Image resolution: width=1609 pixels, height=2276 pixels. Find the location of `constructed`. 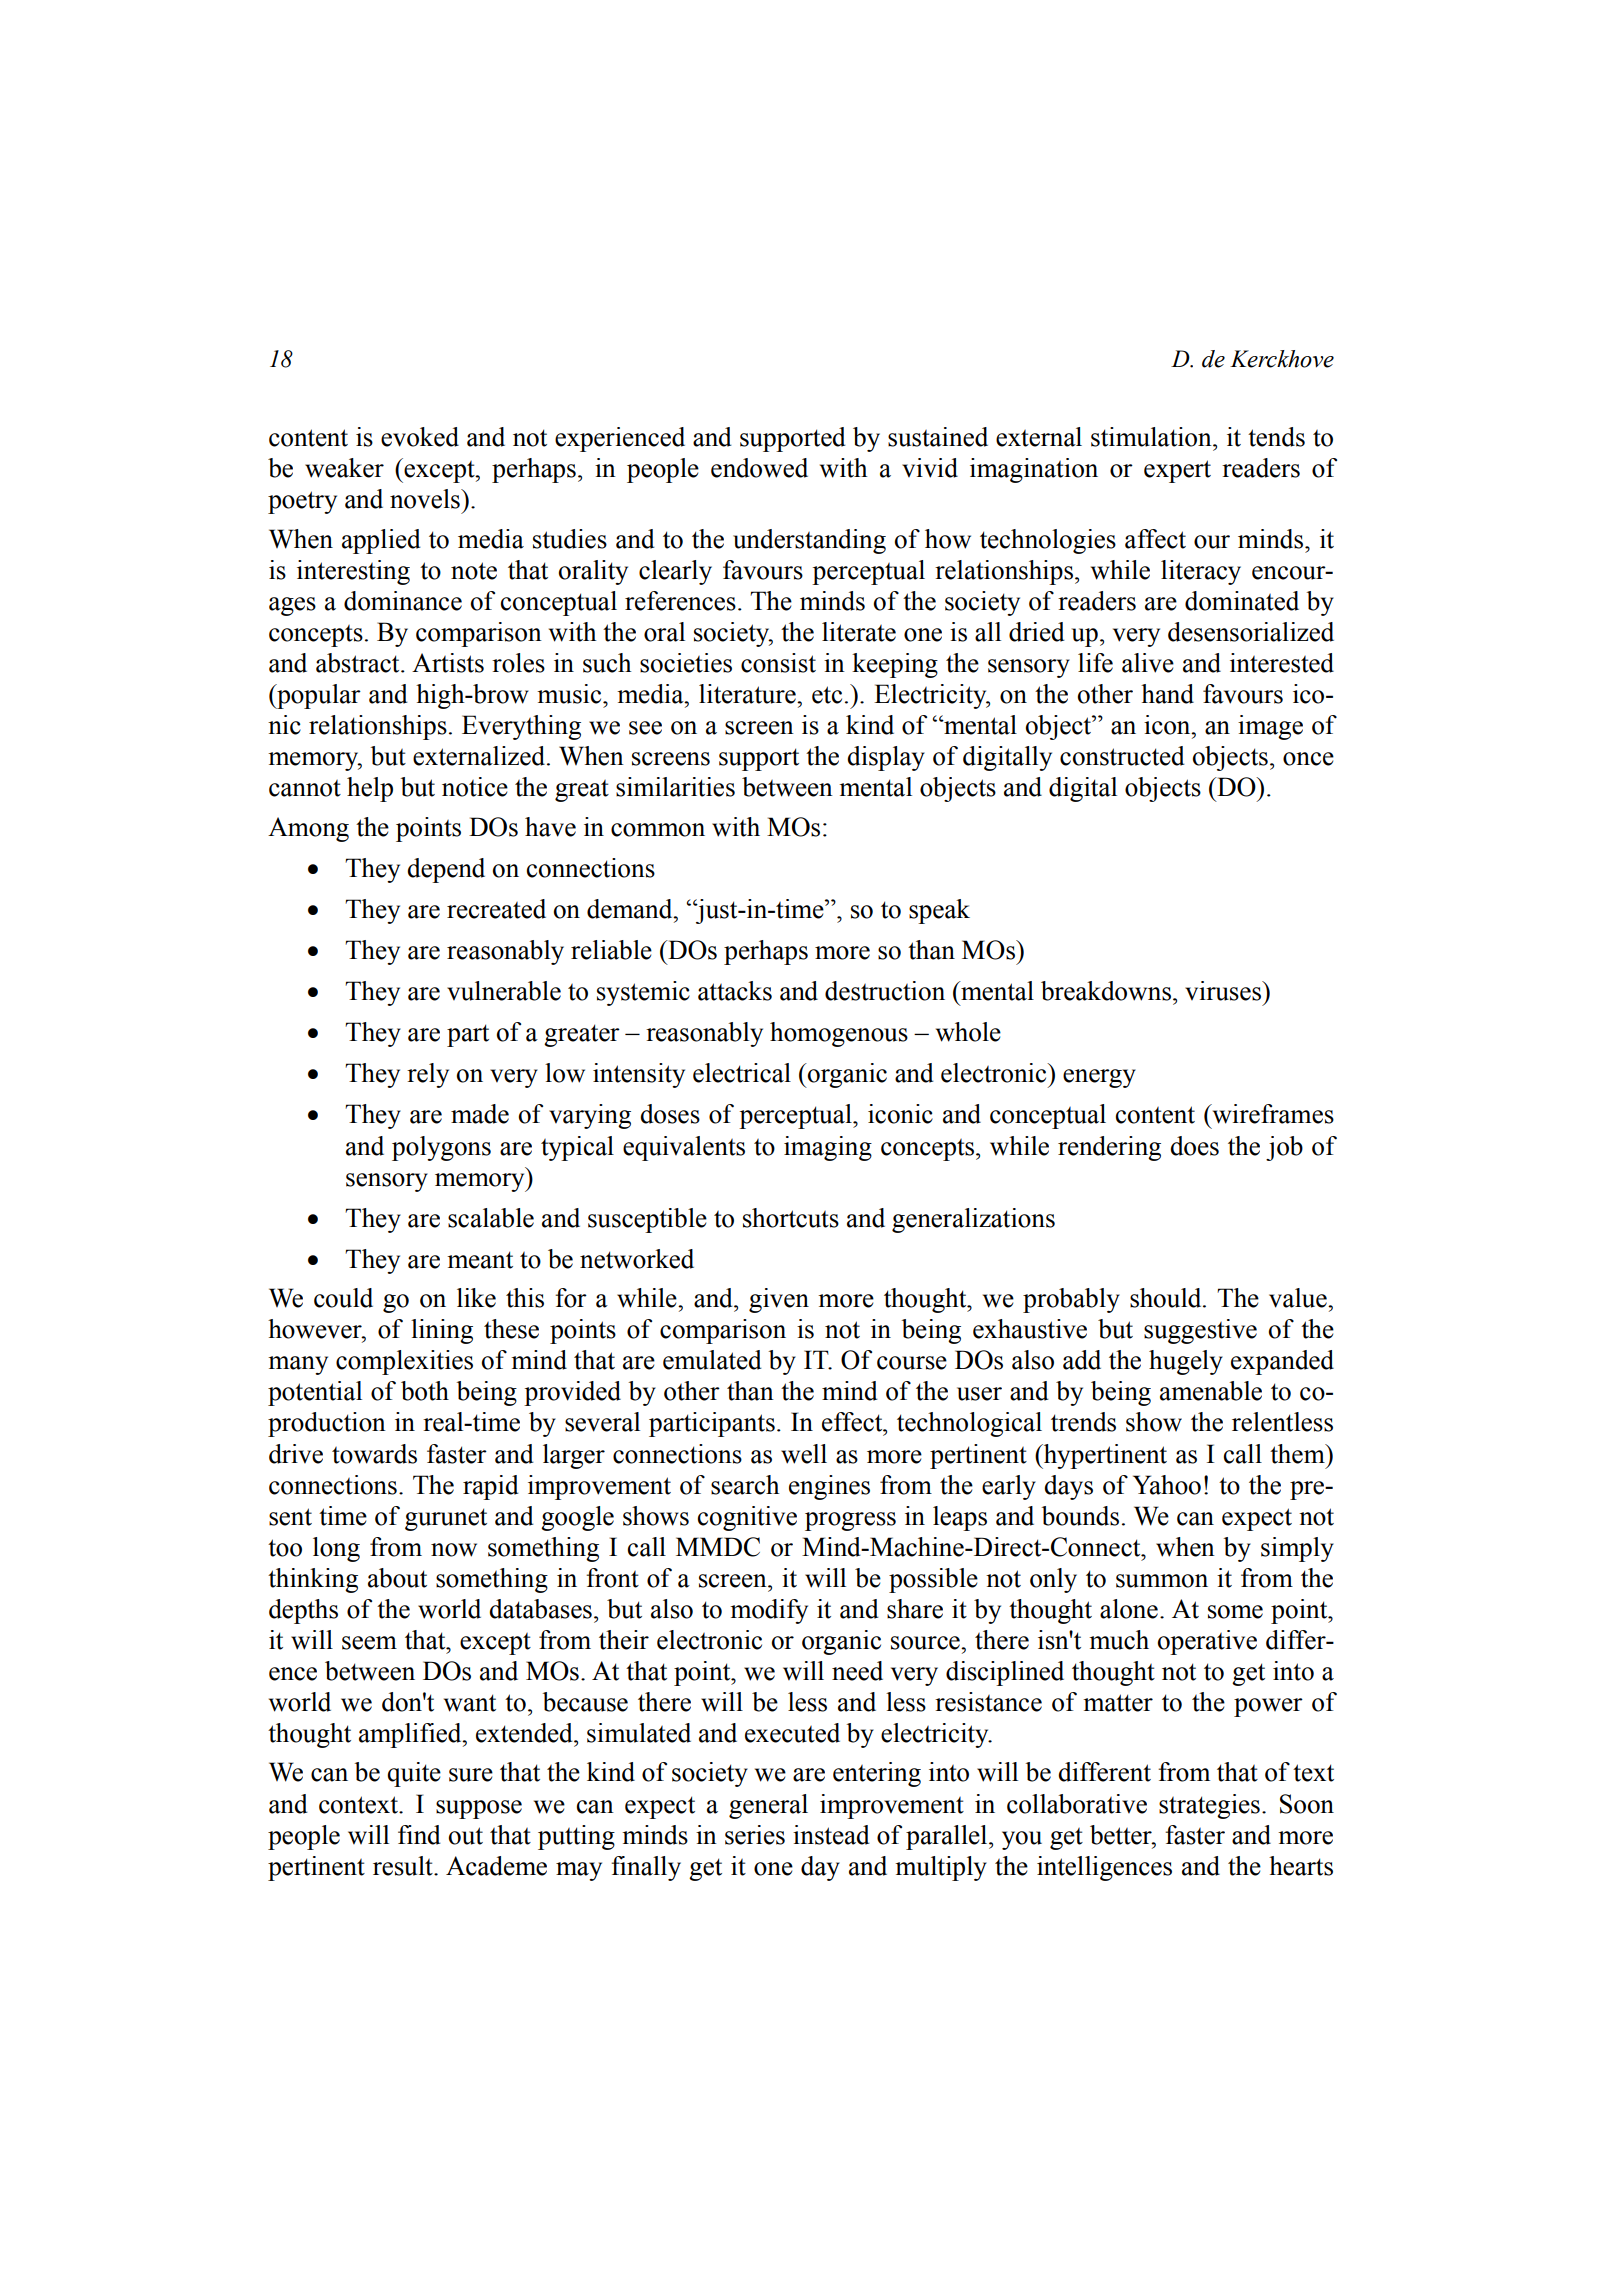

constructed is located at coordinates (1122, 756).
